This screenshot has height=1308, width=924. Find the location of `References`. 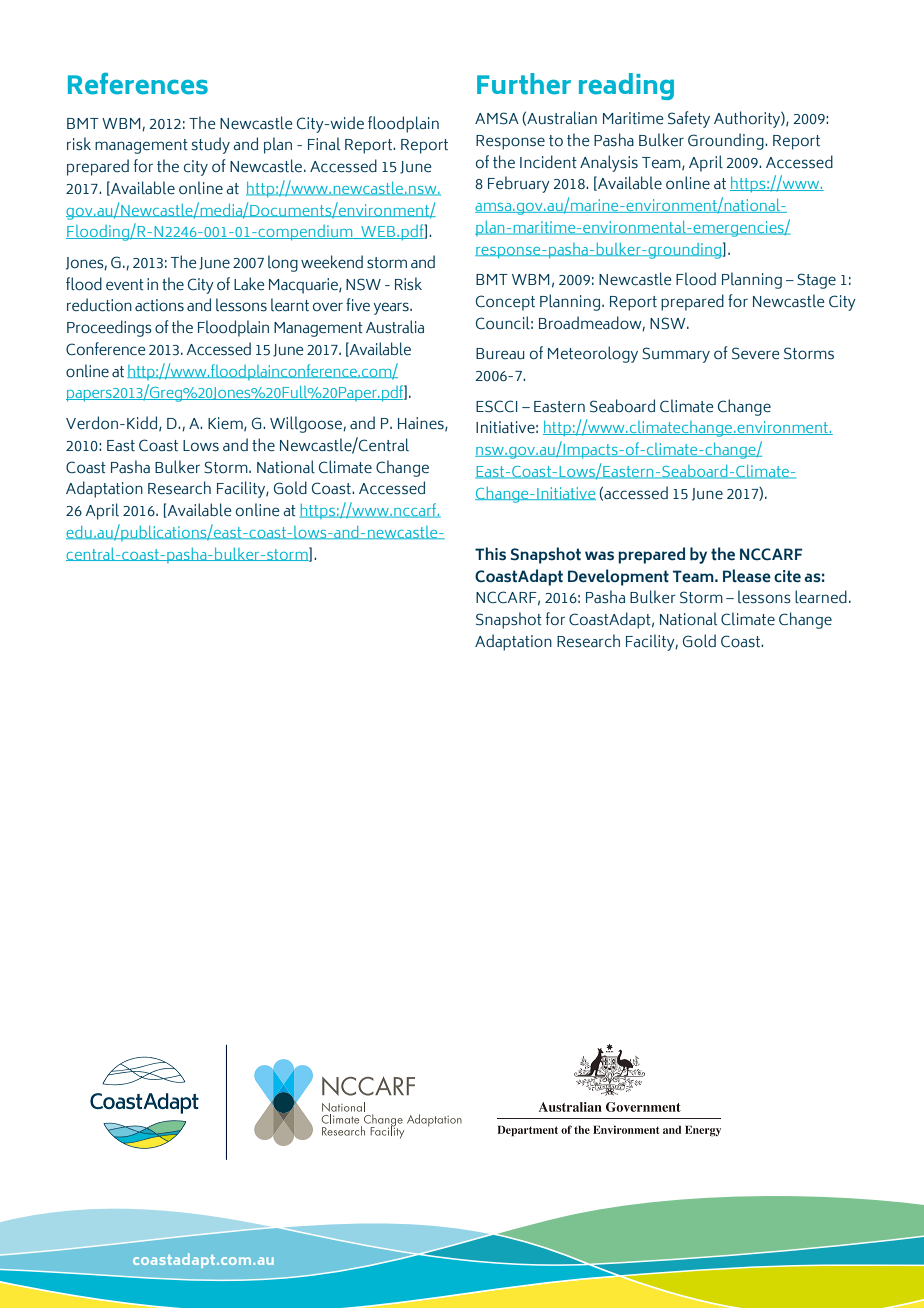

References is located at coordinates (138, 84).
